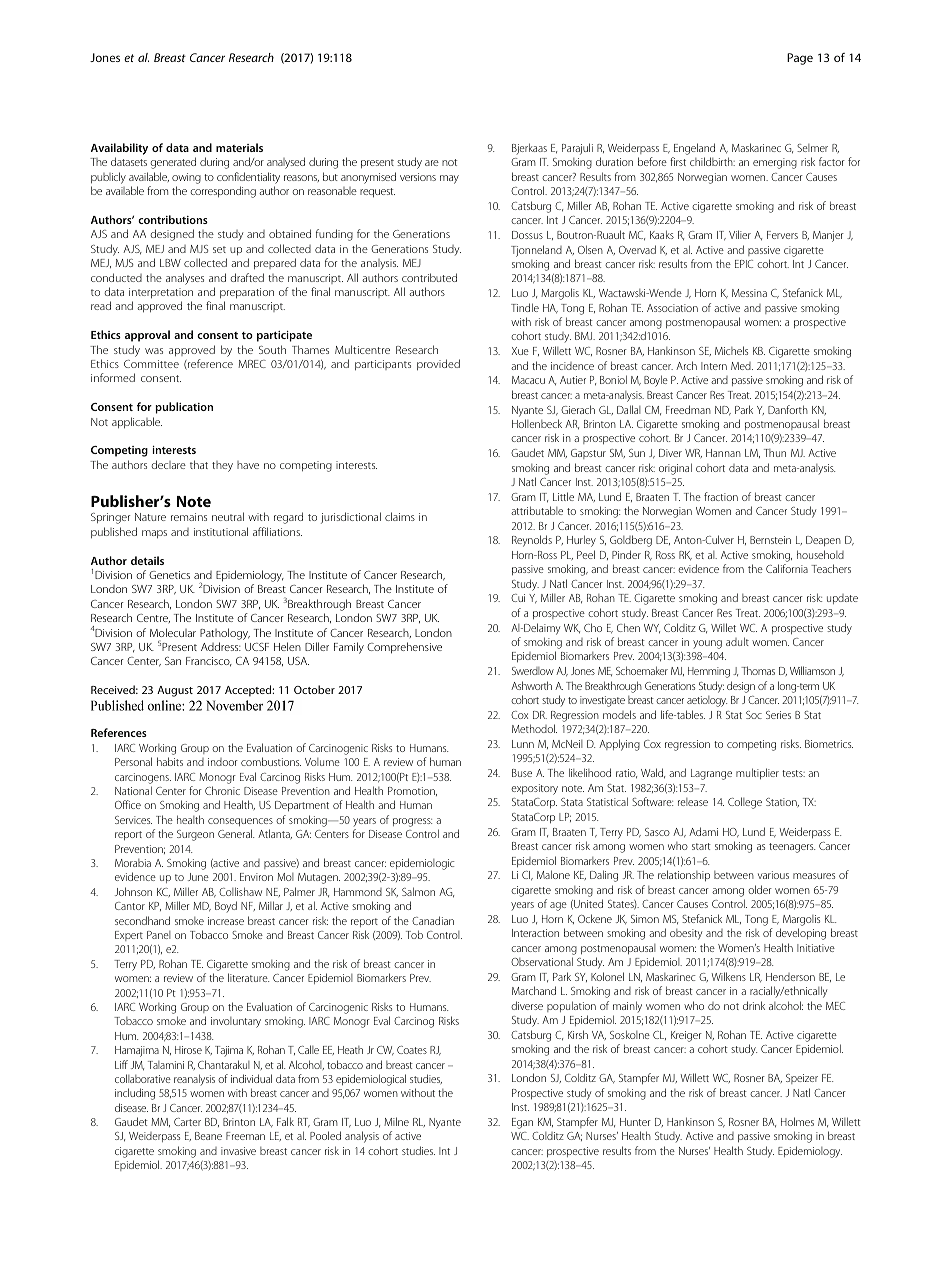 The width and height of the page is (952, 1265). I want to click on Egan, so click(522, 1123).
